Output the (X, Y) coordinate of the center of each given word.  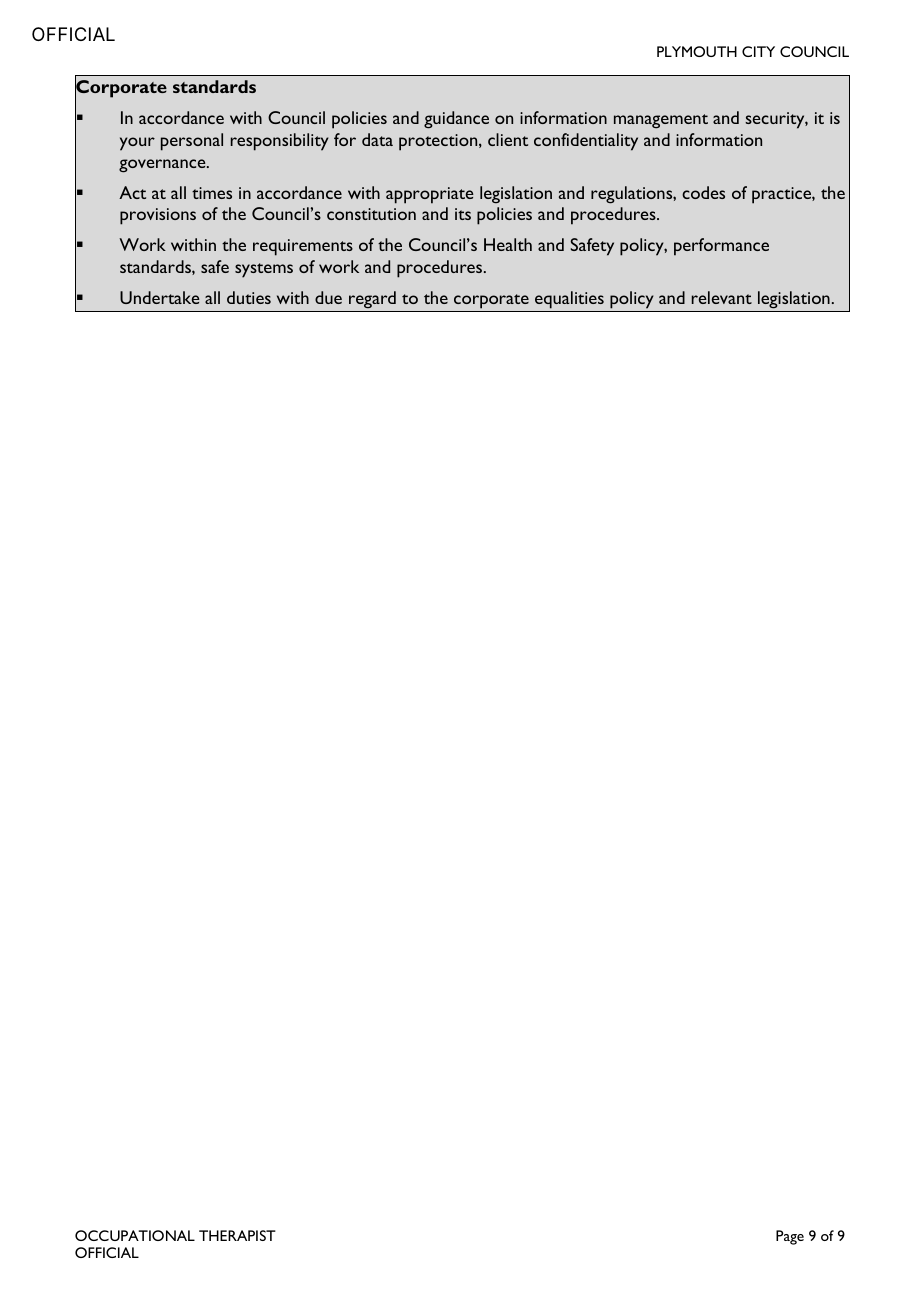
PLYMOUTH (697, 51)
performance (721, 247)
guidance (456, 120)
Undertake (160, 297)
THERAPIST (237, 1235)
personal (192, 142)
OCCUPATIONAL (135, 1235)
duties (249, 297)
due (328, 297)
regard (372, 299)
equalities (569, 300)
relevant (722, 297)
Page (790, 1237)
